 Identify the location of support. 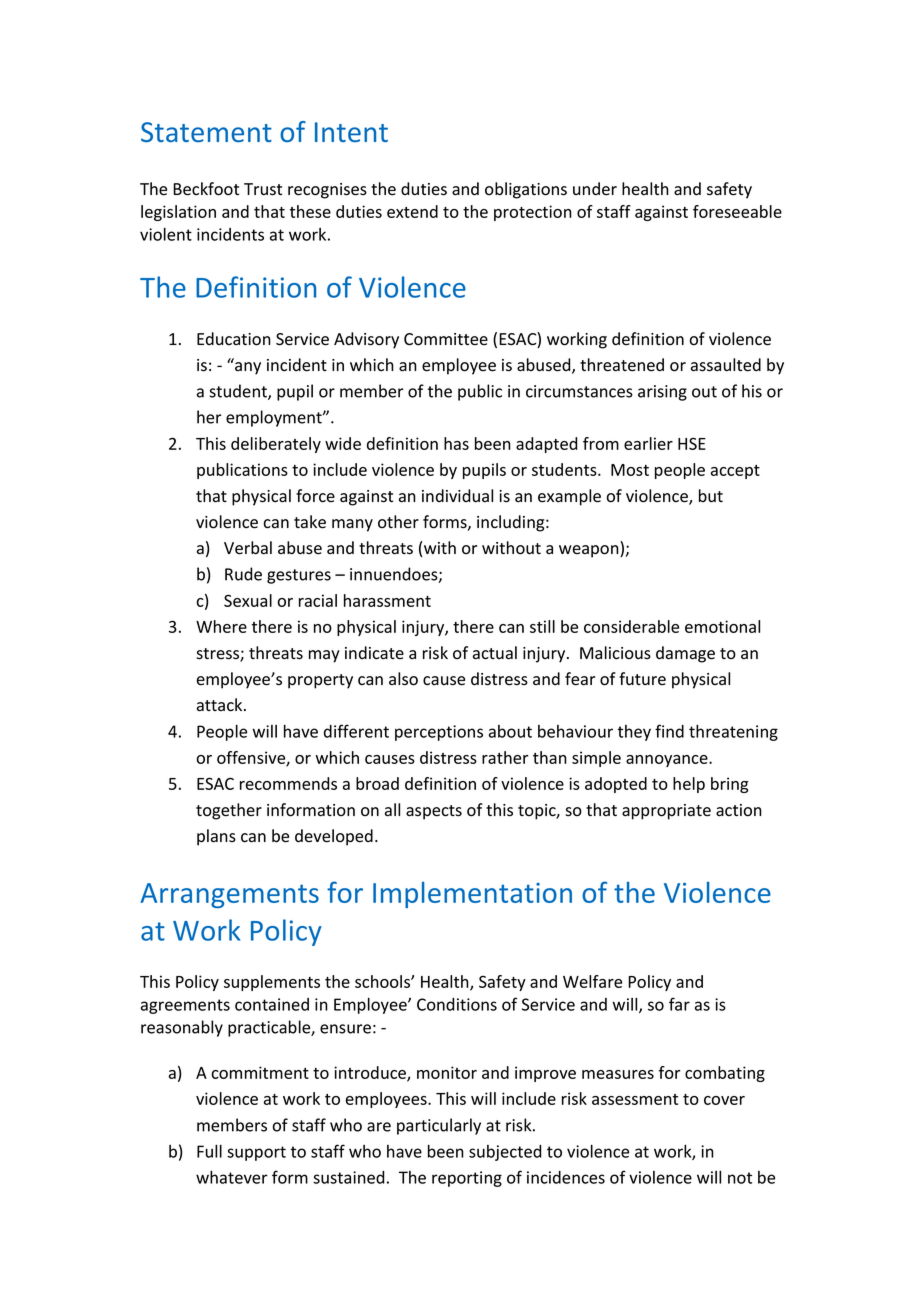
(256, 1153).
